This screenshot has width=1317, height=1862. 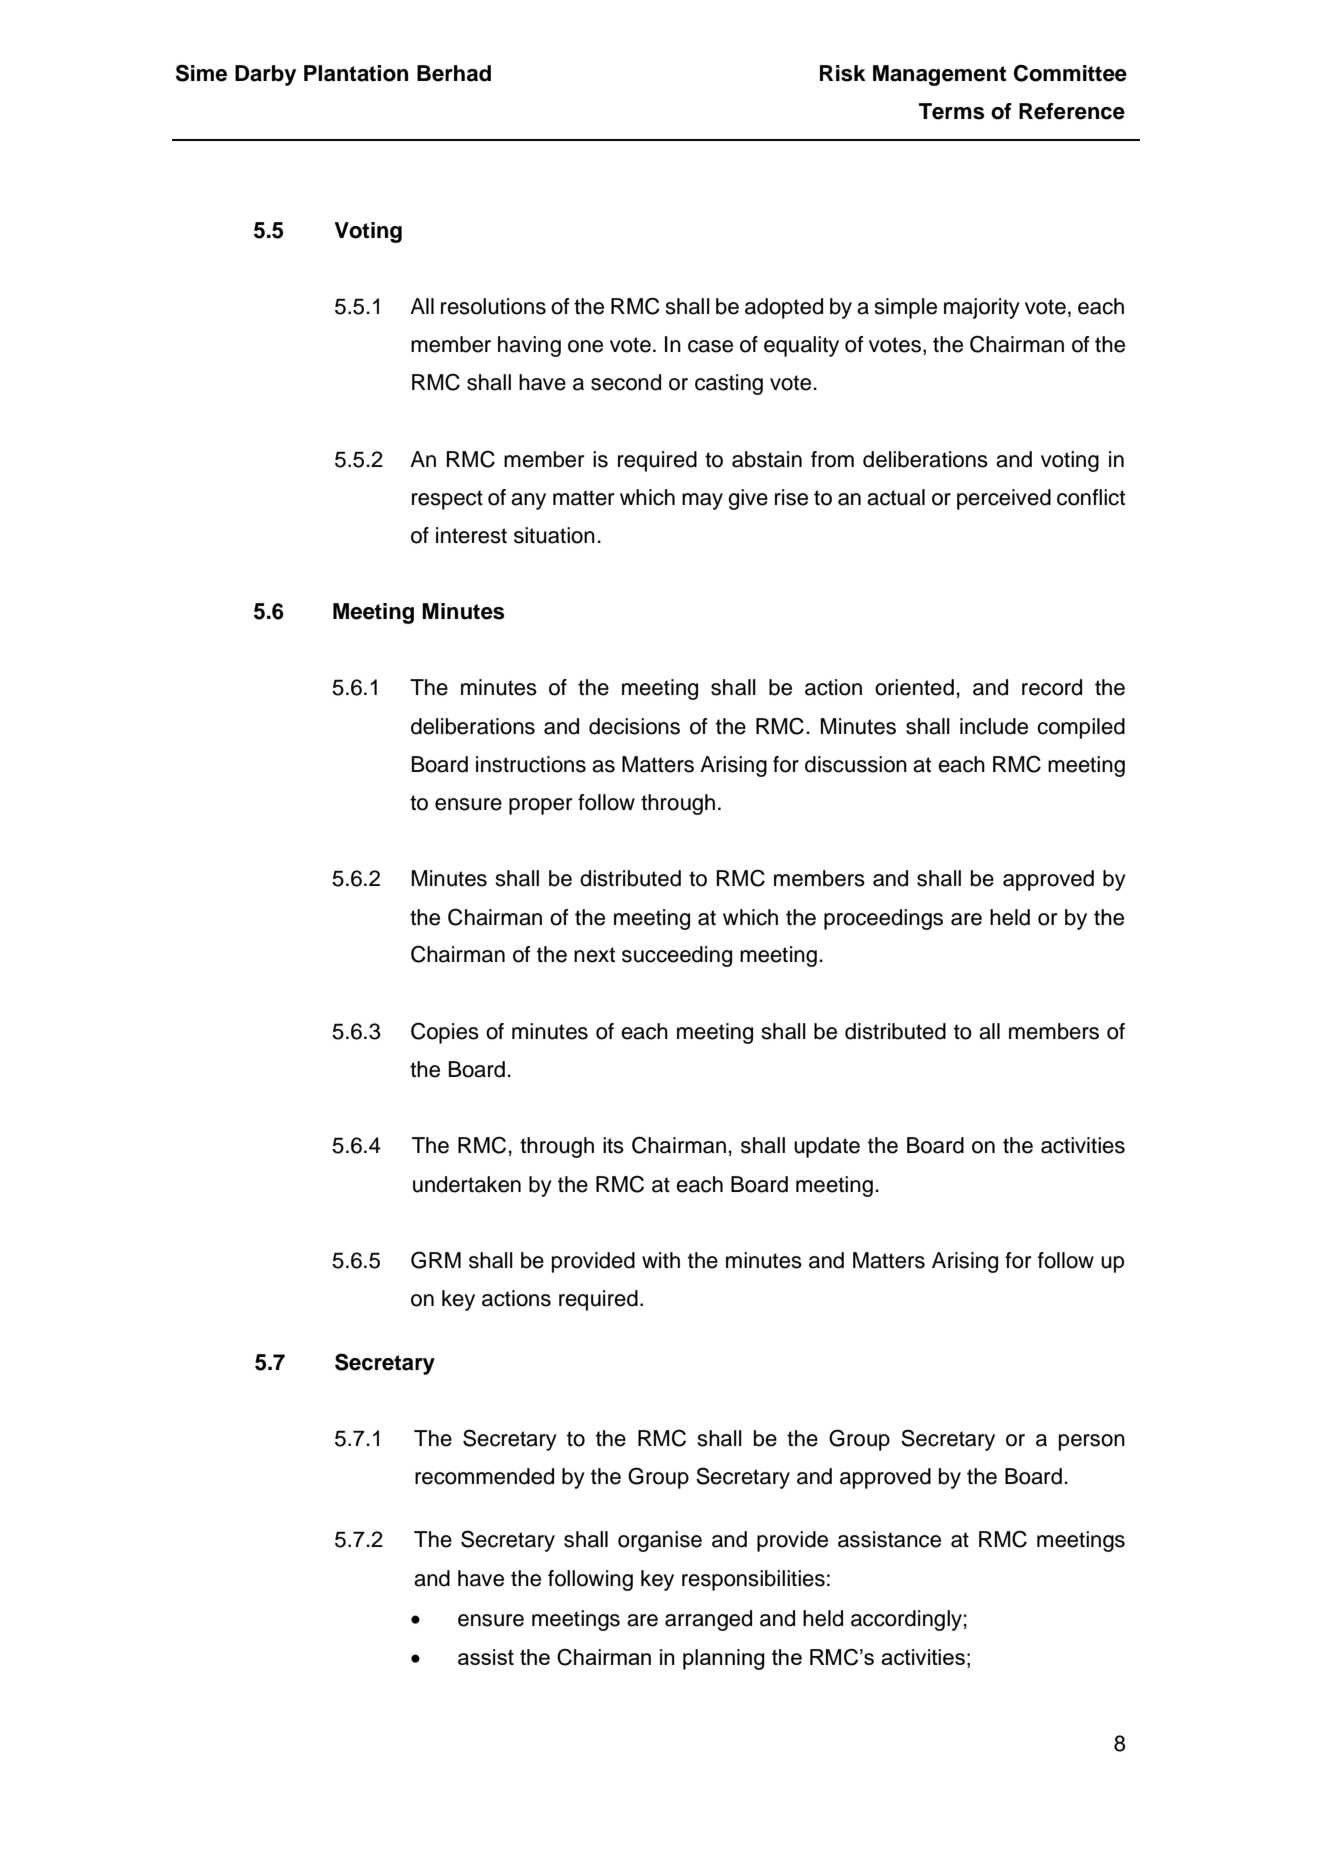 I want to click on Copies, so click(x=445, y=1033).
